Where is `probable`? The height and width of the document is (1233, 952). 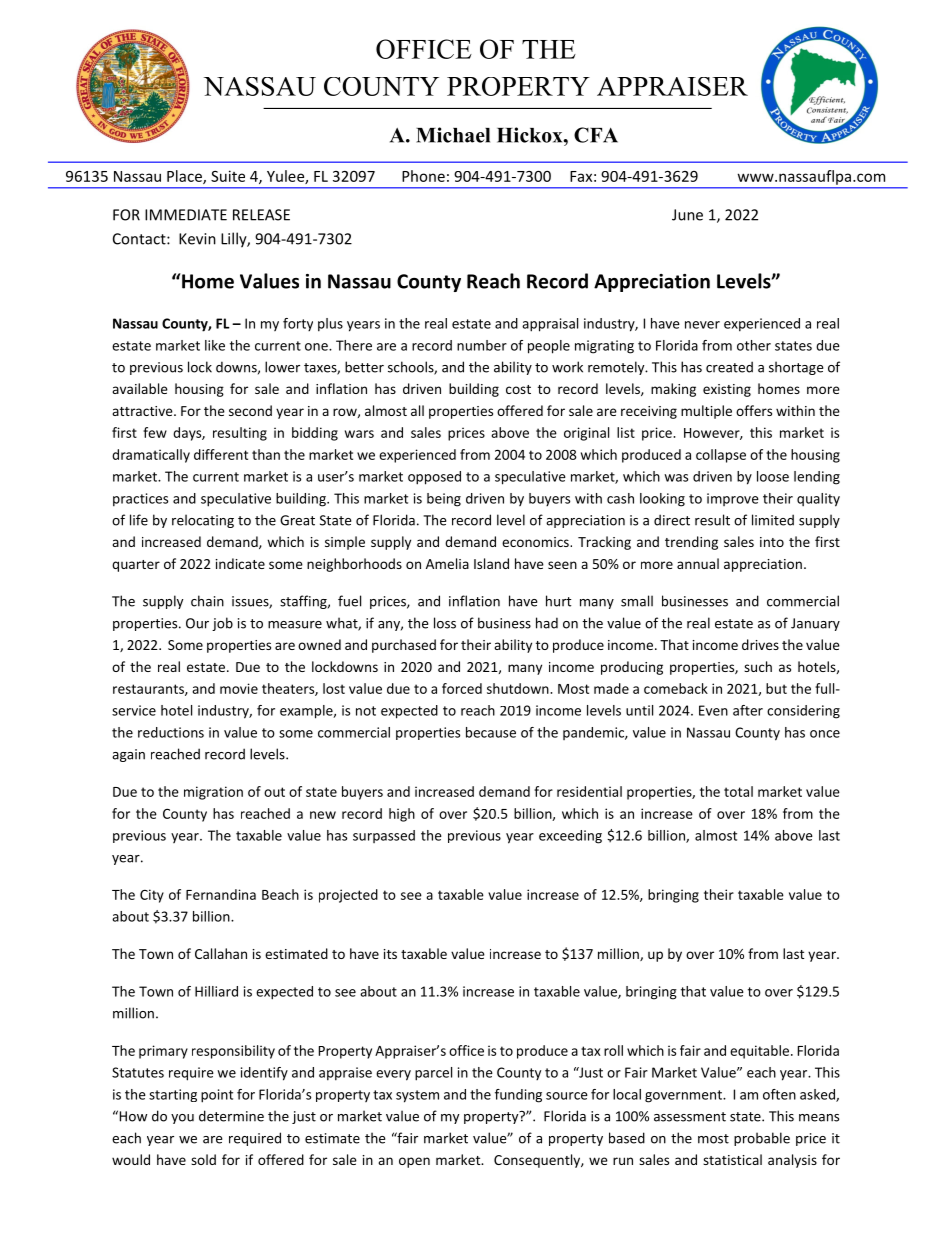
probable is located at coordinates (762, 1139).
